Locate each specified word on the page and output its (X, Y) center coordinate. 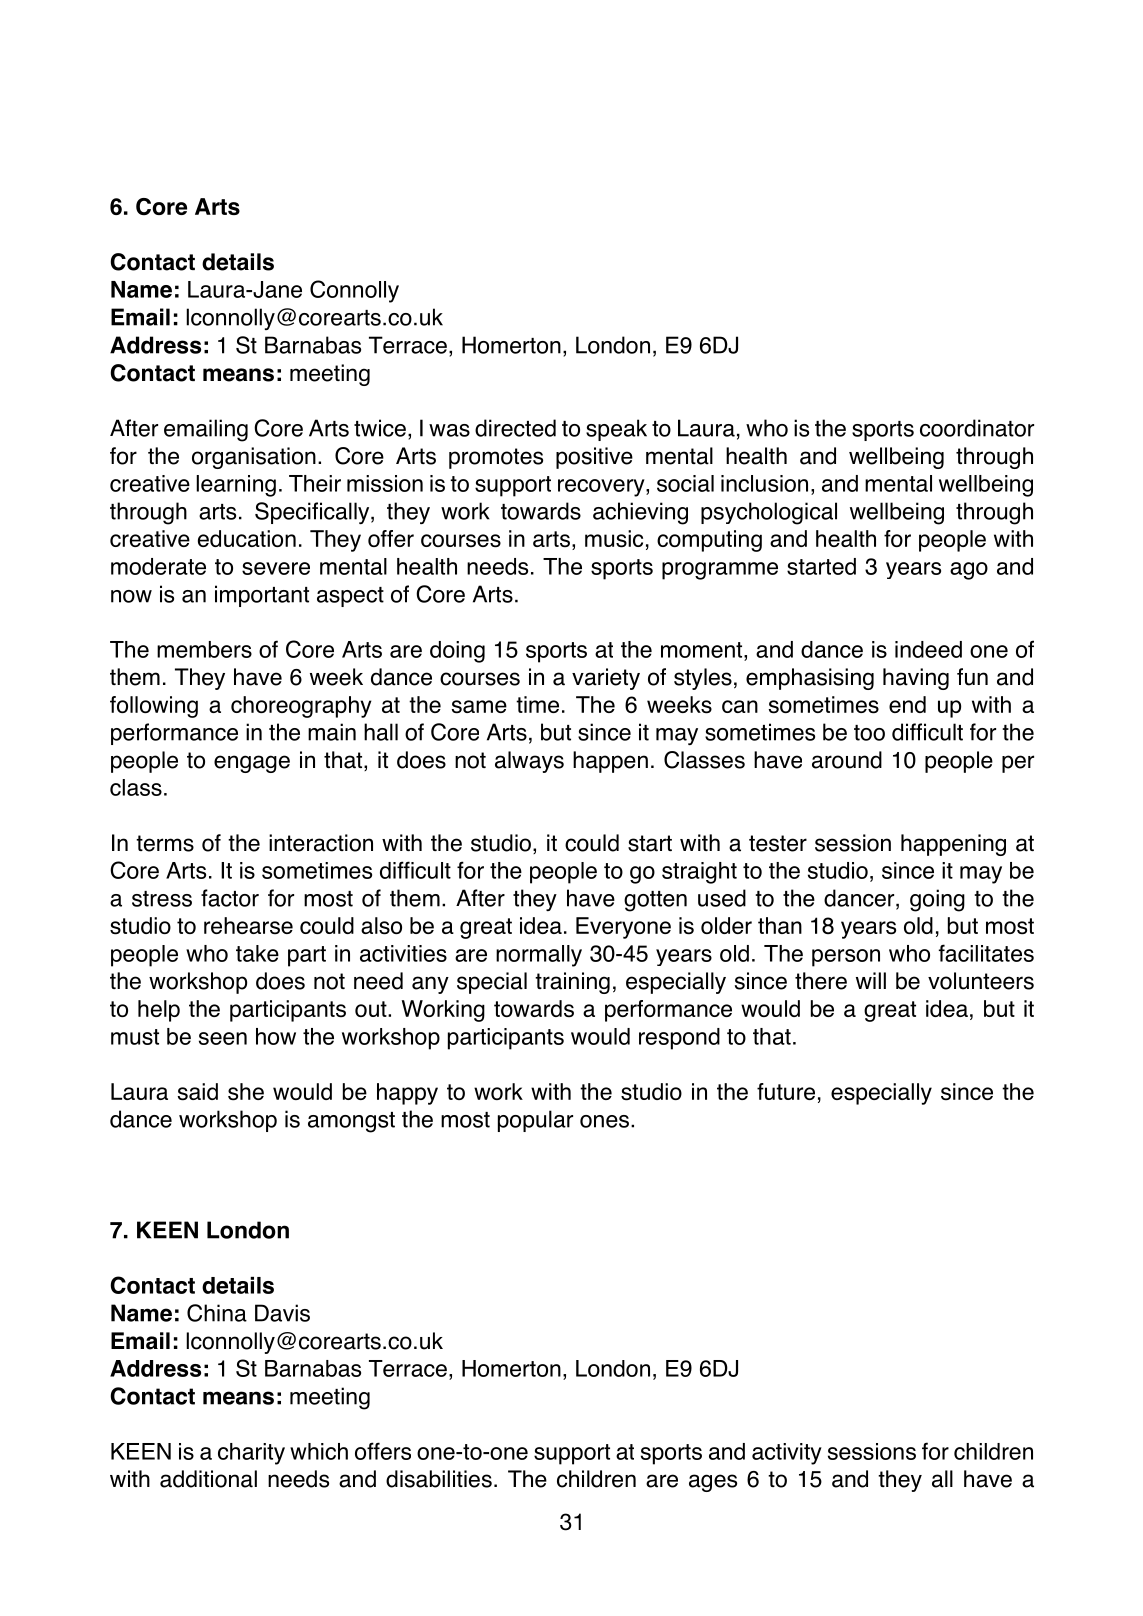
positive (594, 458)
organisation (254, 458)
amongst (351, 1122)
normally (539, 956)
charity (251, 1454)
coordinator (977, 428)
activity (787, 1454)
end (907, 704)
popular (535, 1121)
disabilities (439, 1479)
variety (606, 679)
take (257, 953)
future (786, 1091)
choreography (301, 707)
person (846, 958)
